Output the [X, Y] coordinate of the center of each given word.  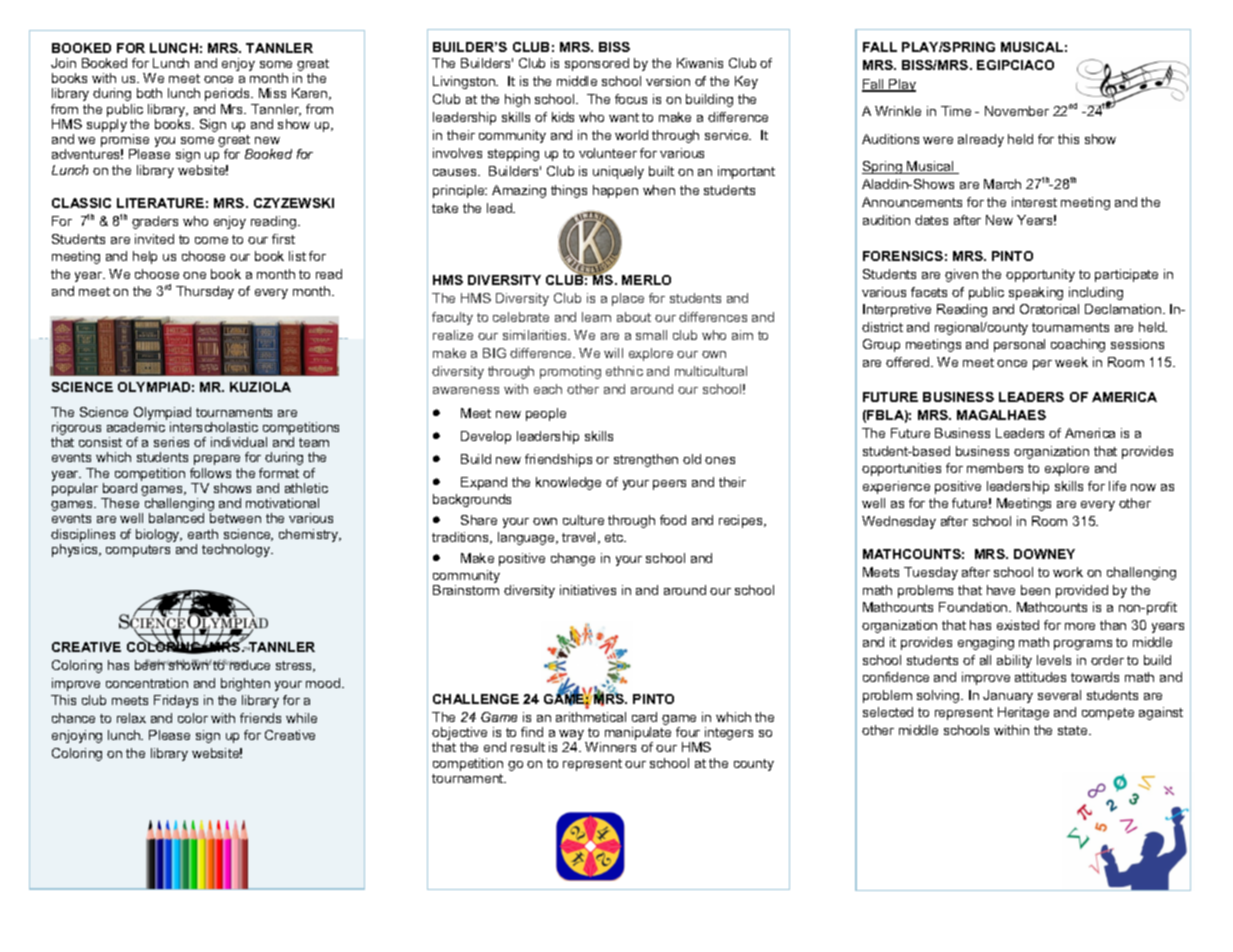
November [1017, 111]
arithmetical [591, 717]
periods [229, 94]
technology [237, 550]
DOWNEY [1044, 554]
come [211, 240]
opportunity [1040, 275]
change [573, 559]
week [1071, 362]
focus [631, 99]
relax [131, 718]
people [546, 414]
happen [615, 191]
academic [136, 427]
